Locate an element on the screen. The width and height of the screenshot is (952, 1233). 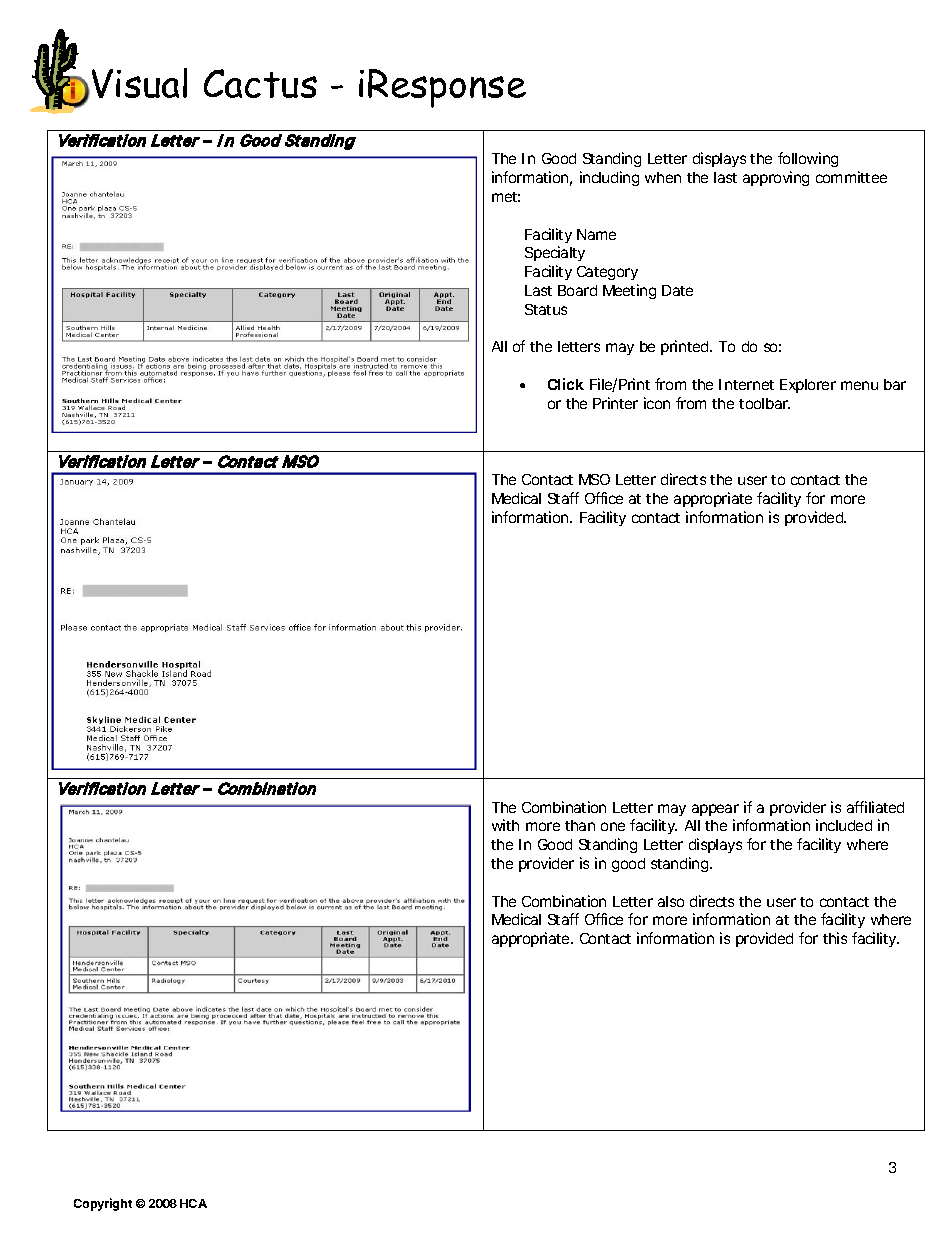
Copyright is located at coordinates (103, 1204).
